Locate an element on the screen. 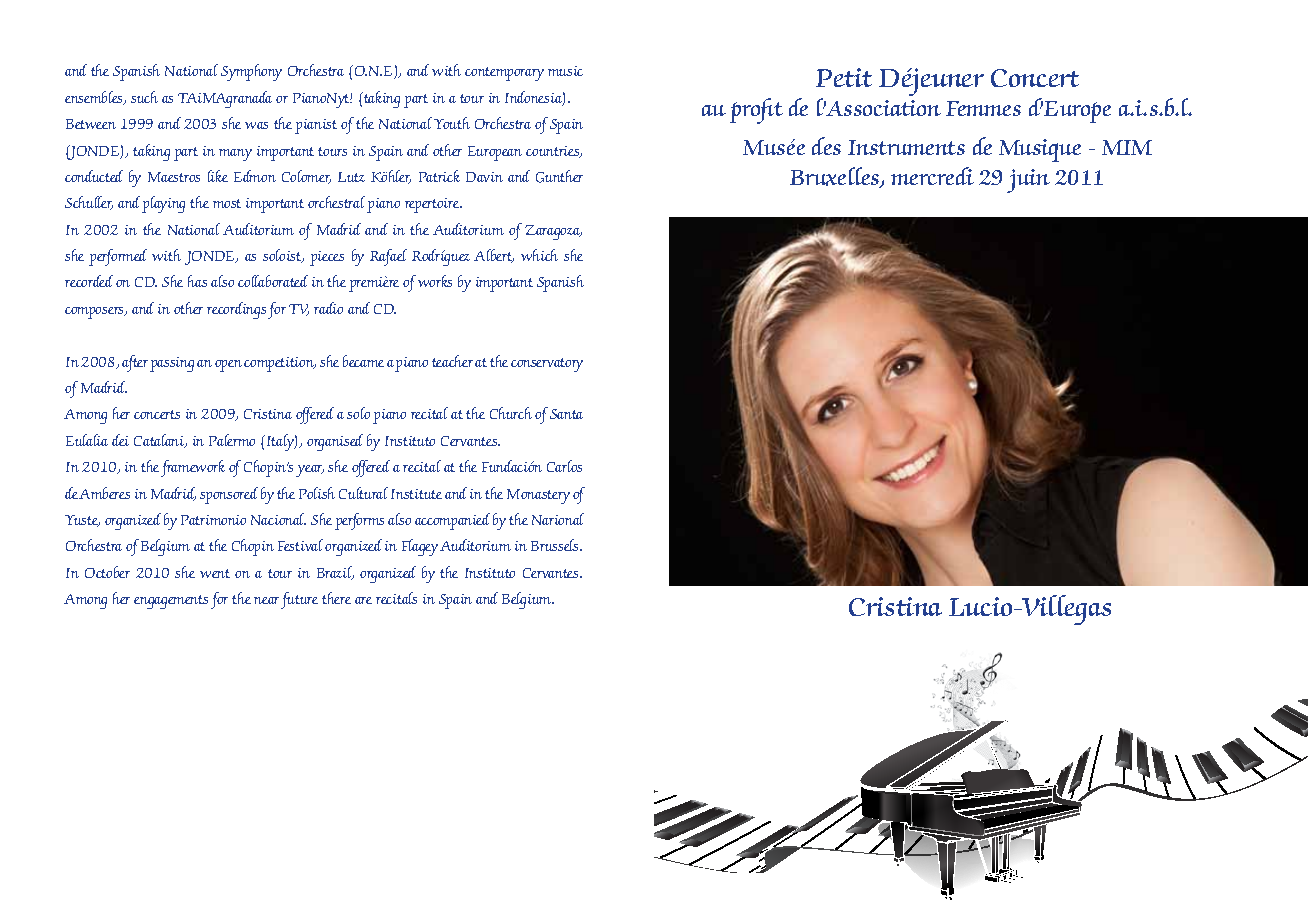 Image resolution: width=1308 pixels, height=924 pixels. Femmes is located at coordinates (983, 108).
